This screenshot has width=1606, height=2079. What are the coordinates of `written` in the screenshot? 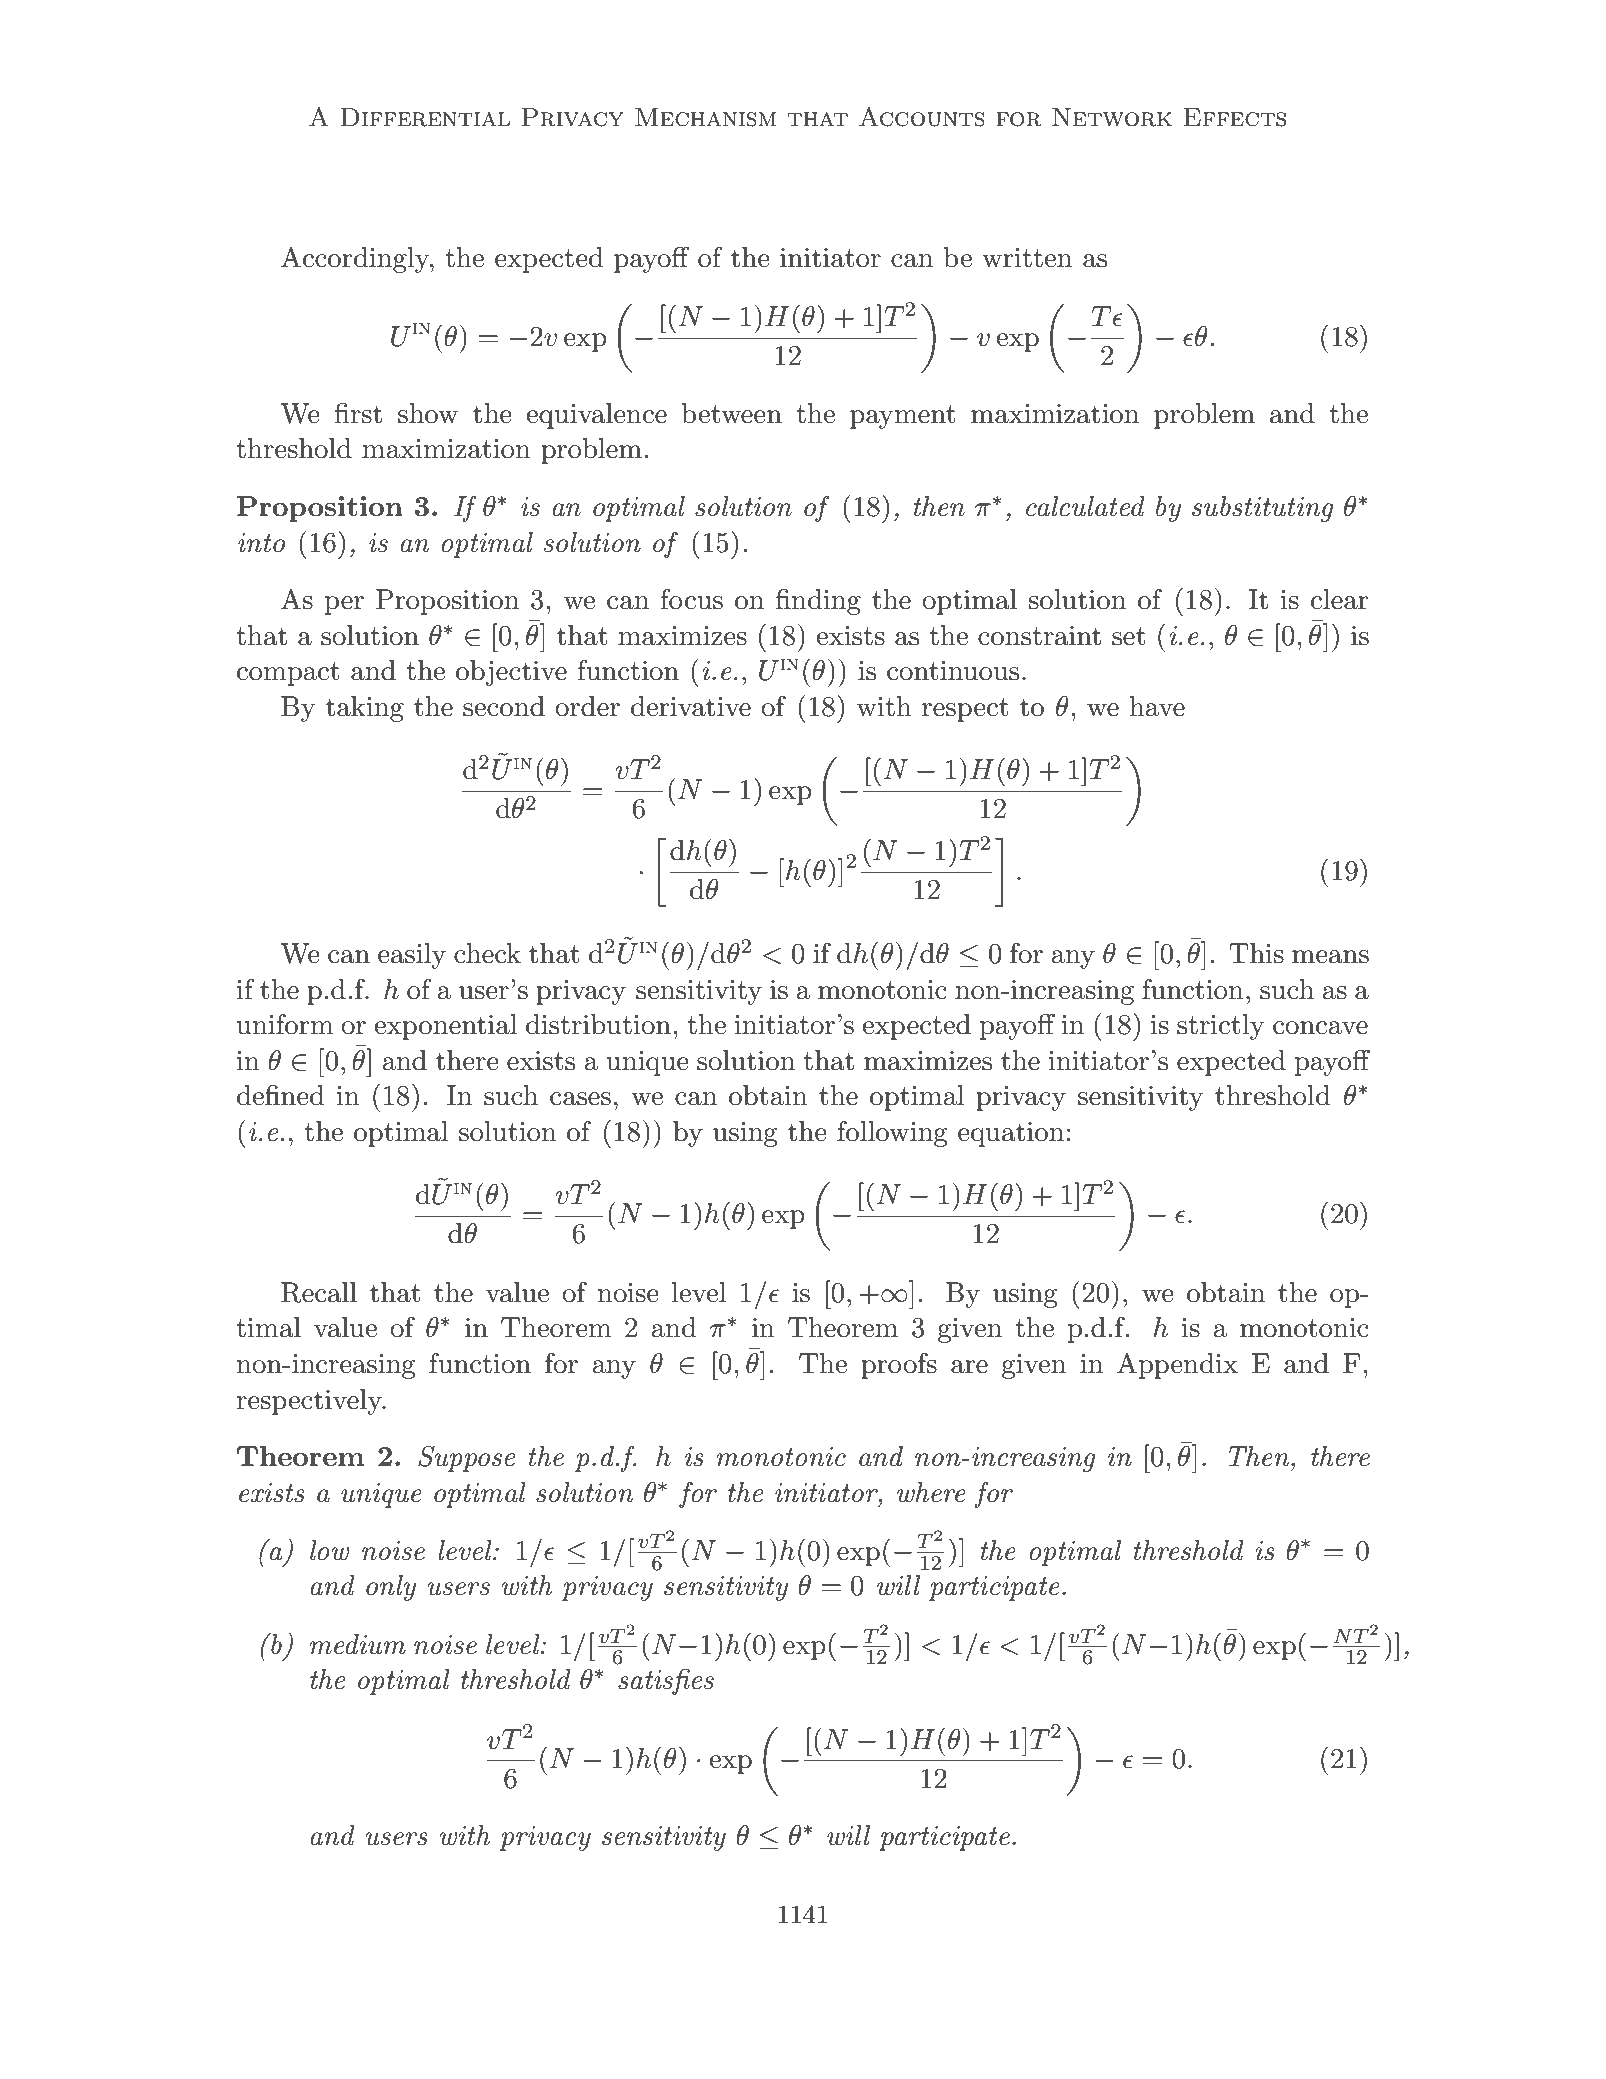 It's located at (1027, 258).
